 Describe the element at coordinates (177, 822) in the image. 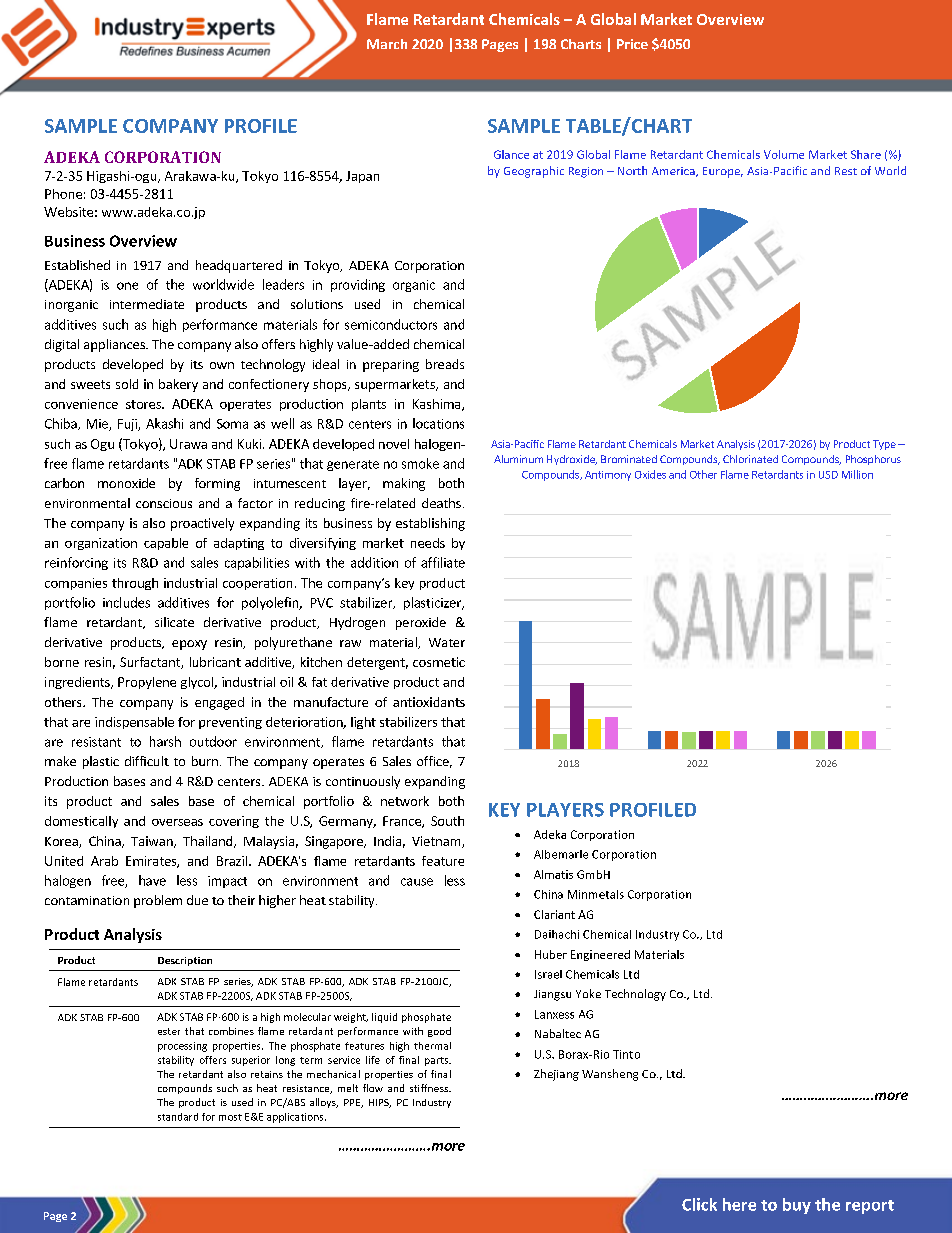

I see `overseas` at that location.
